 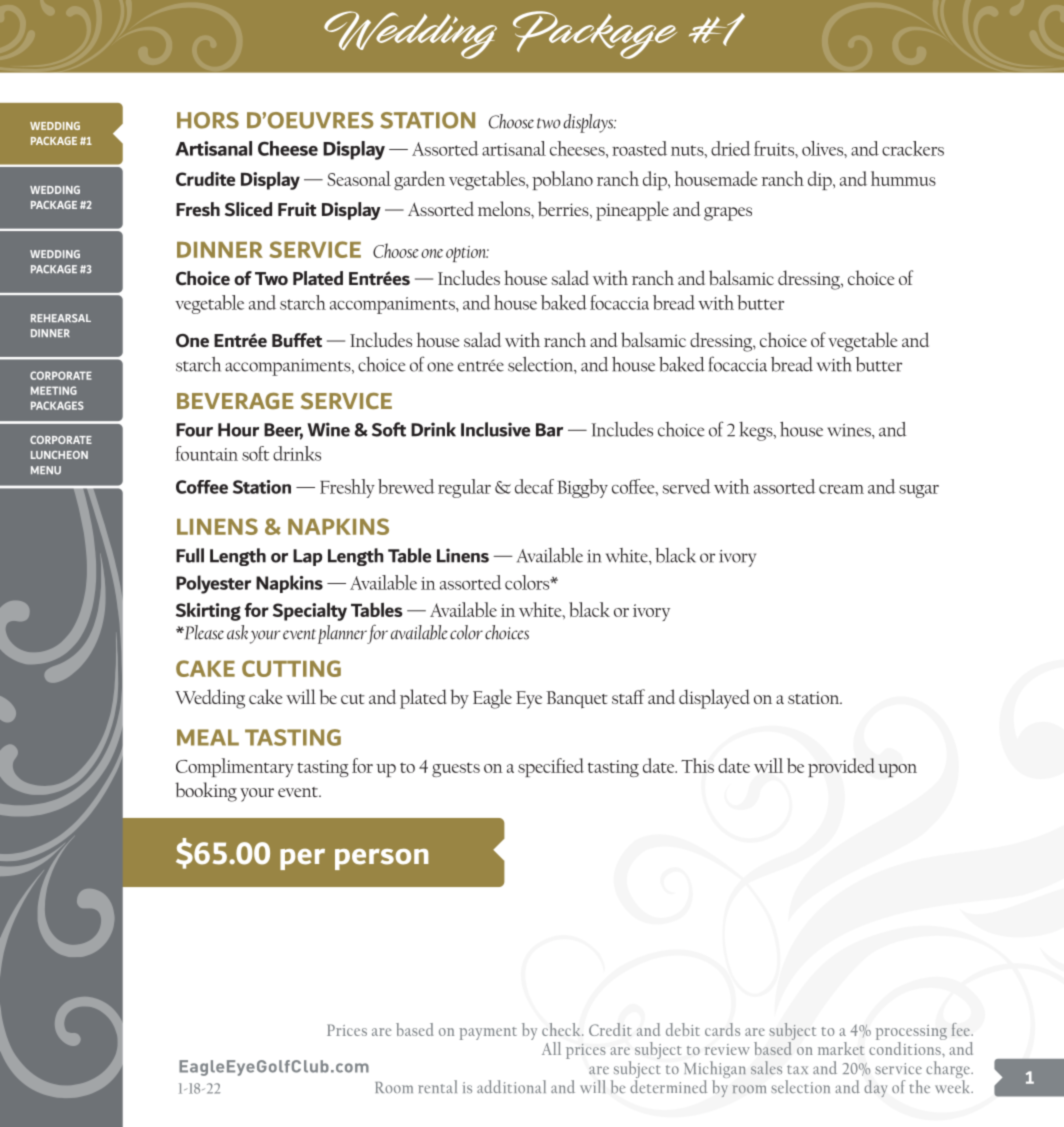 What do you see at coordinates (562, 180) in the image?
I see `poblano` at bounding box center [562, 180].
